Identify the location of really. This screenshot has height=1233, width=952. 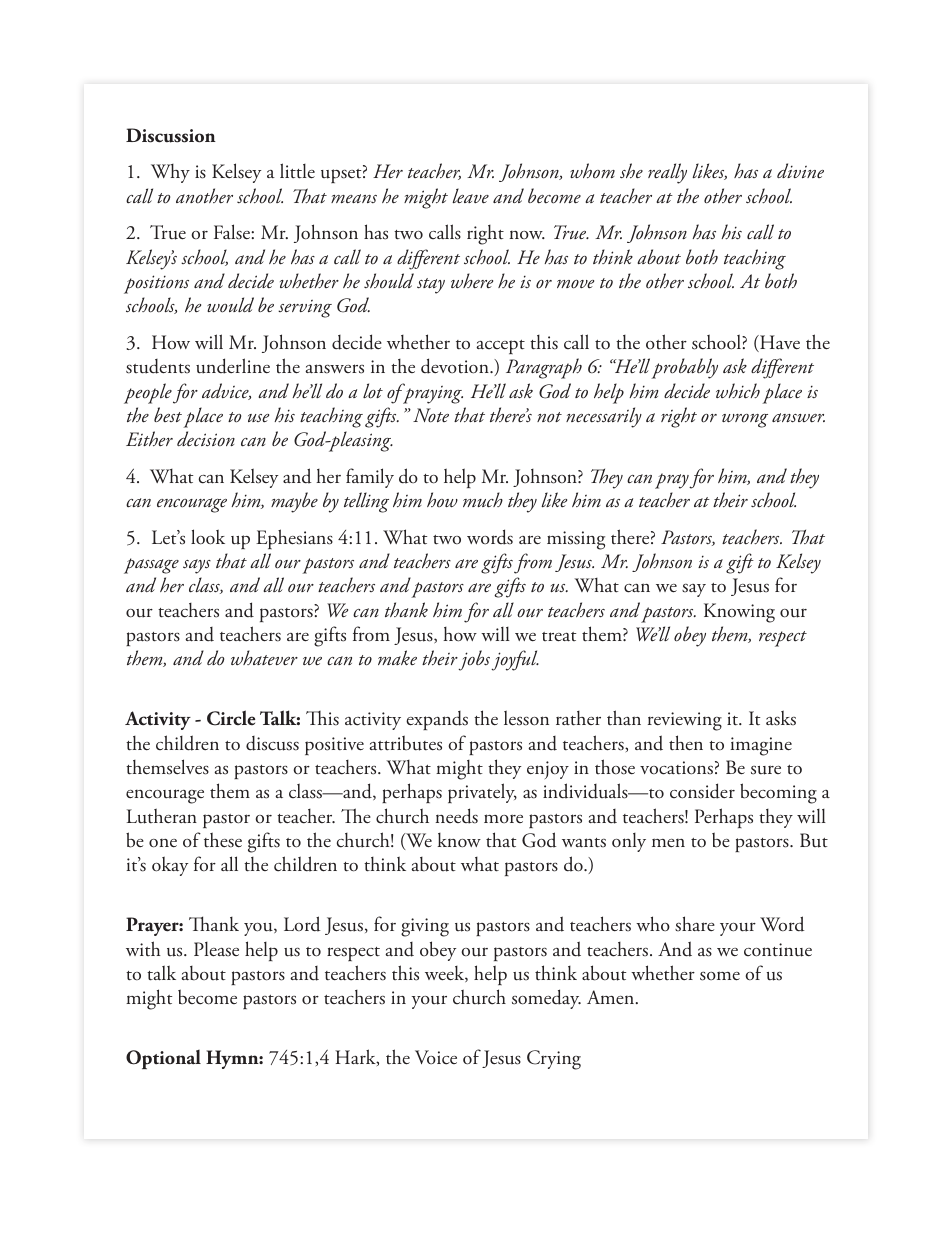
(667, 173).
